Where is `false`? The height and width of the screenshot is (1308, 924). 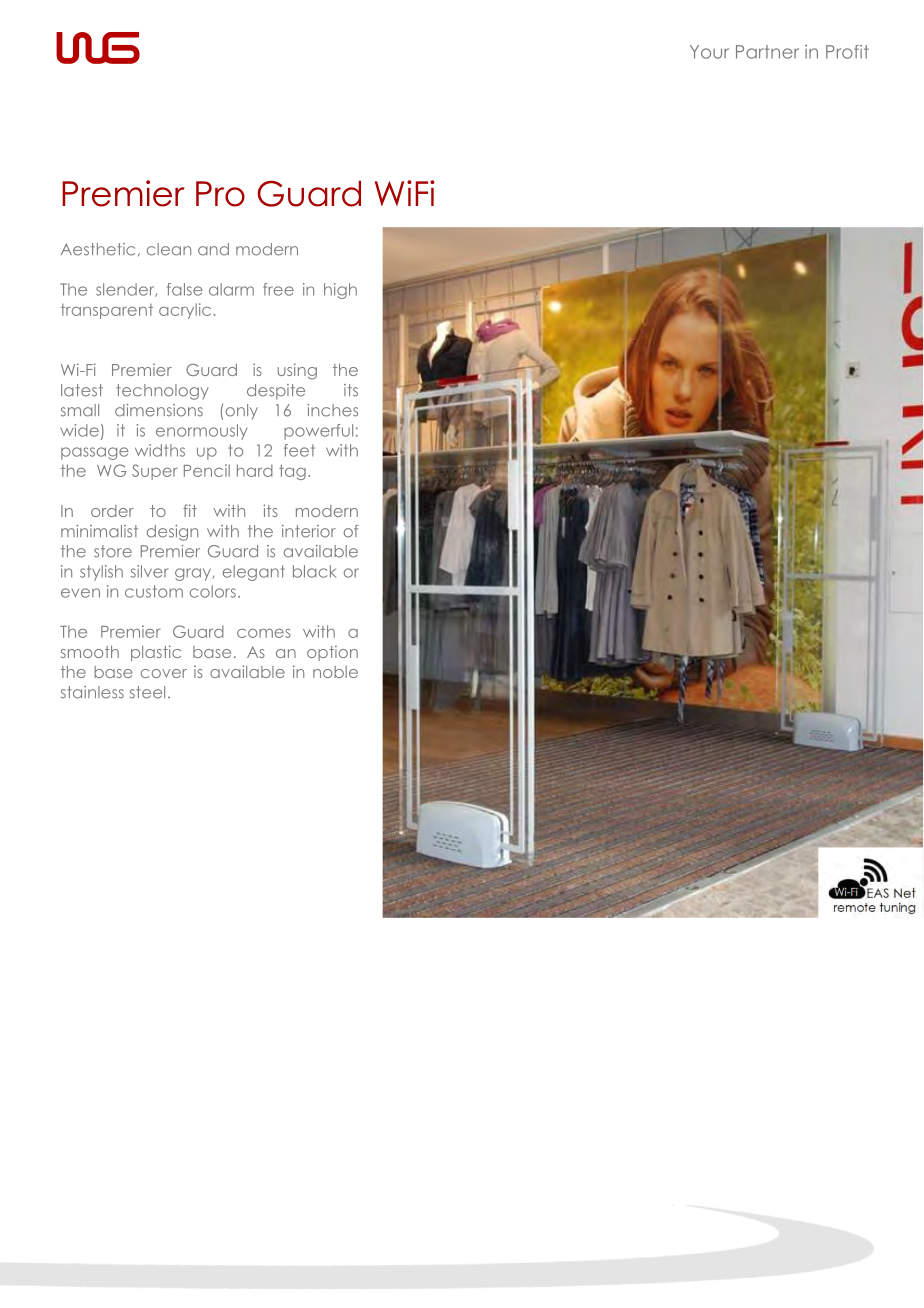 false is located at coordinates (185, 289).
